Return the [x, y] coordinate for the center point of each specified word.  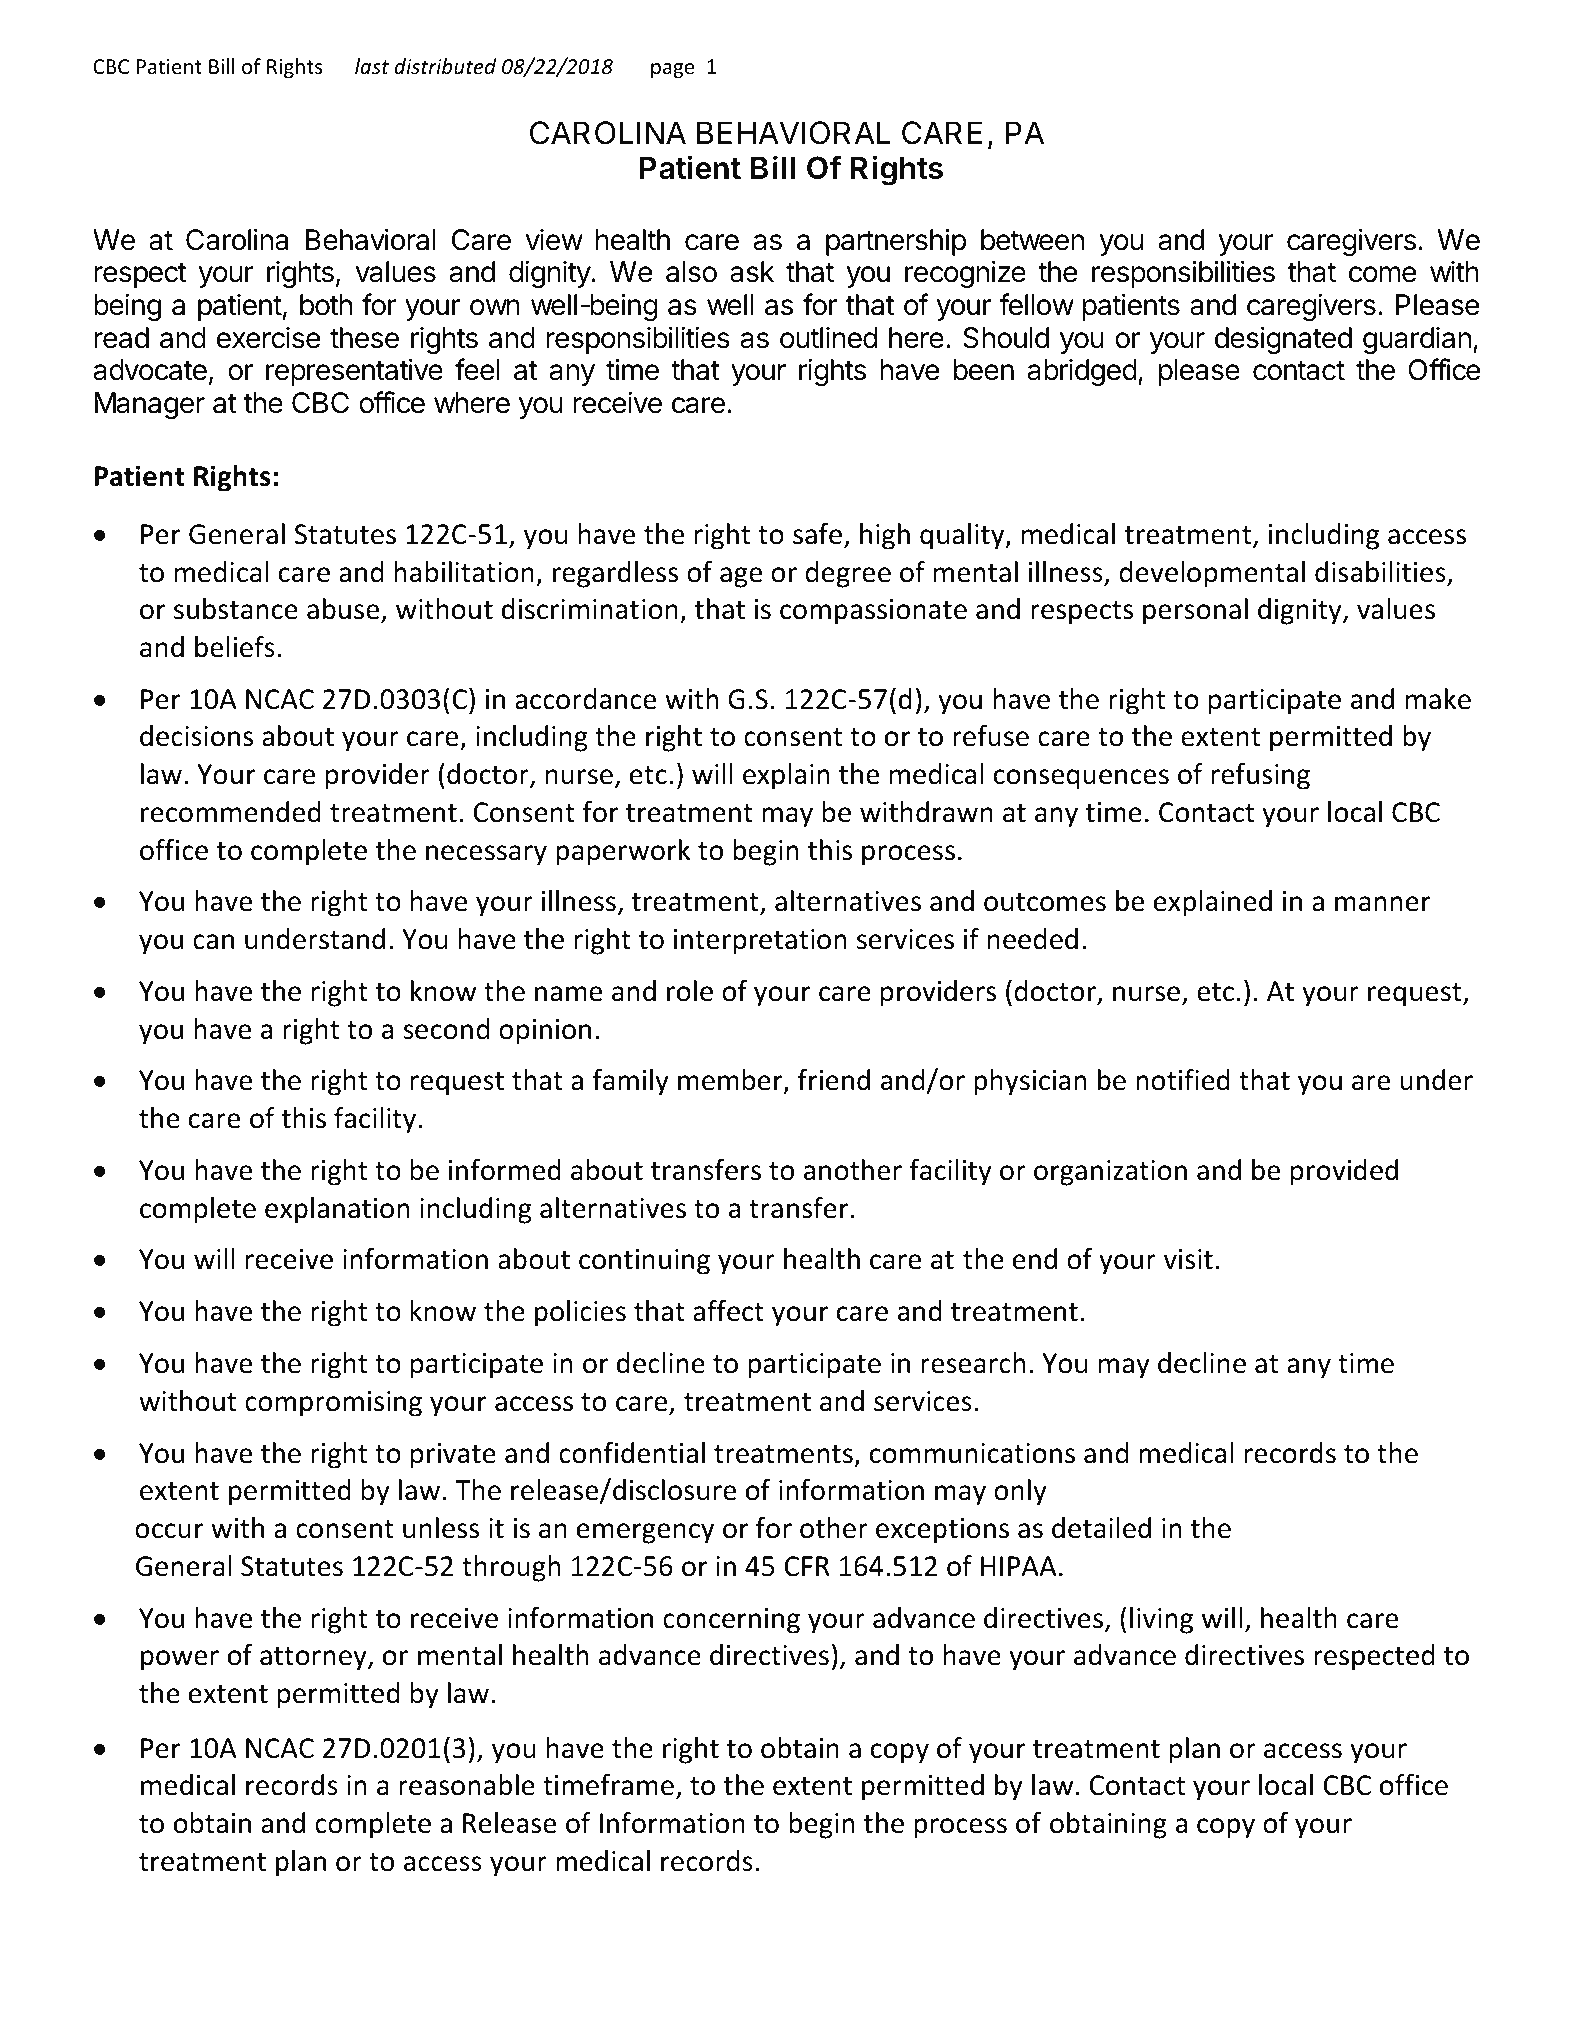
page [672, 70]
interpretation [760, 942]
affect [728, 1311]
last [372, 66]
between [1032, 240]
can [213, 942]
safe [817, 534]
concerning [731, 1621]
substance [236, 609]
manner [1383, 904]
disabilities [1380, 572]
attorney [314, 1659]
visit [1188, 1259]
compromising [333, 1404]
